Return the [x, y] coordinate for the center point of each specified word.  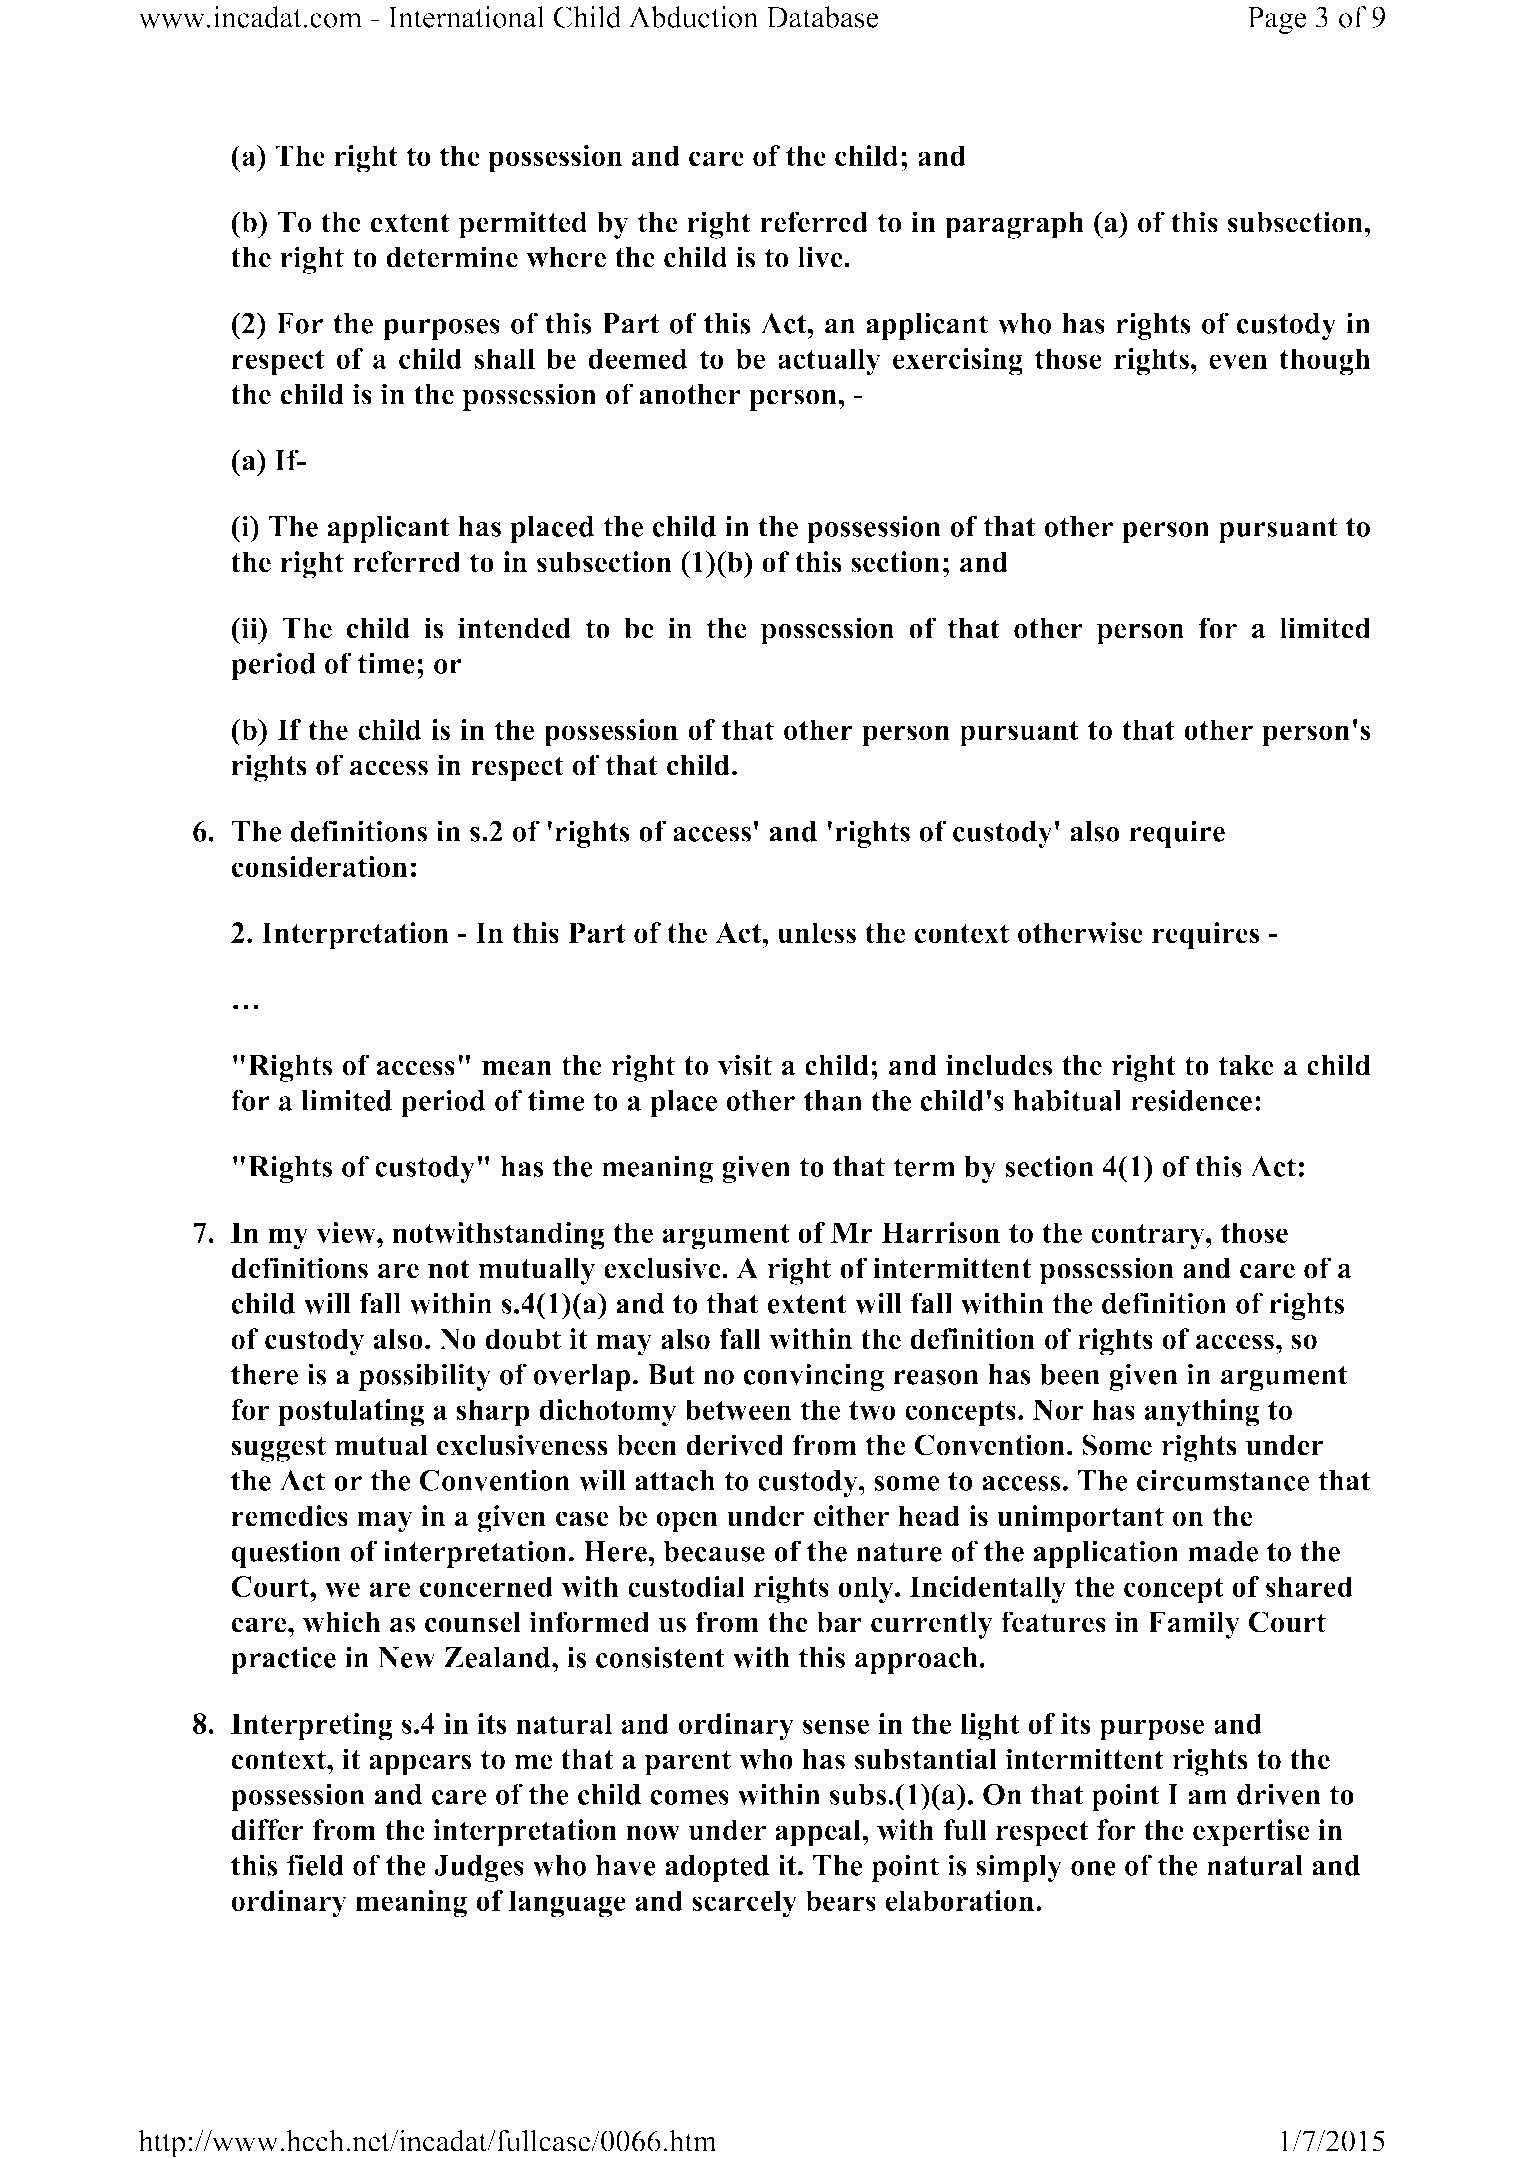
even [1238, 361]
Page [1277, 20]
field [315, 1865]
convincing [814, 1377]
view [347, 1232]
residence [1191, 1100]
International [466, 17]
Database [822, 17]
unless [816, 933]
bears [841, 1900]
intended [514, 628]
